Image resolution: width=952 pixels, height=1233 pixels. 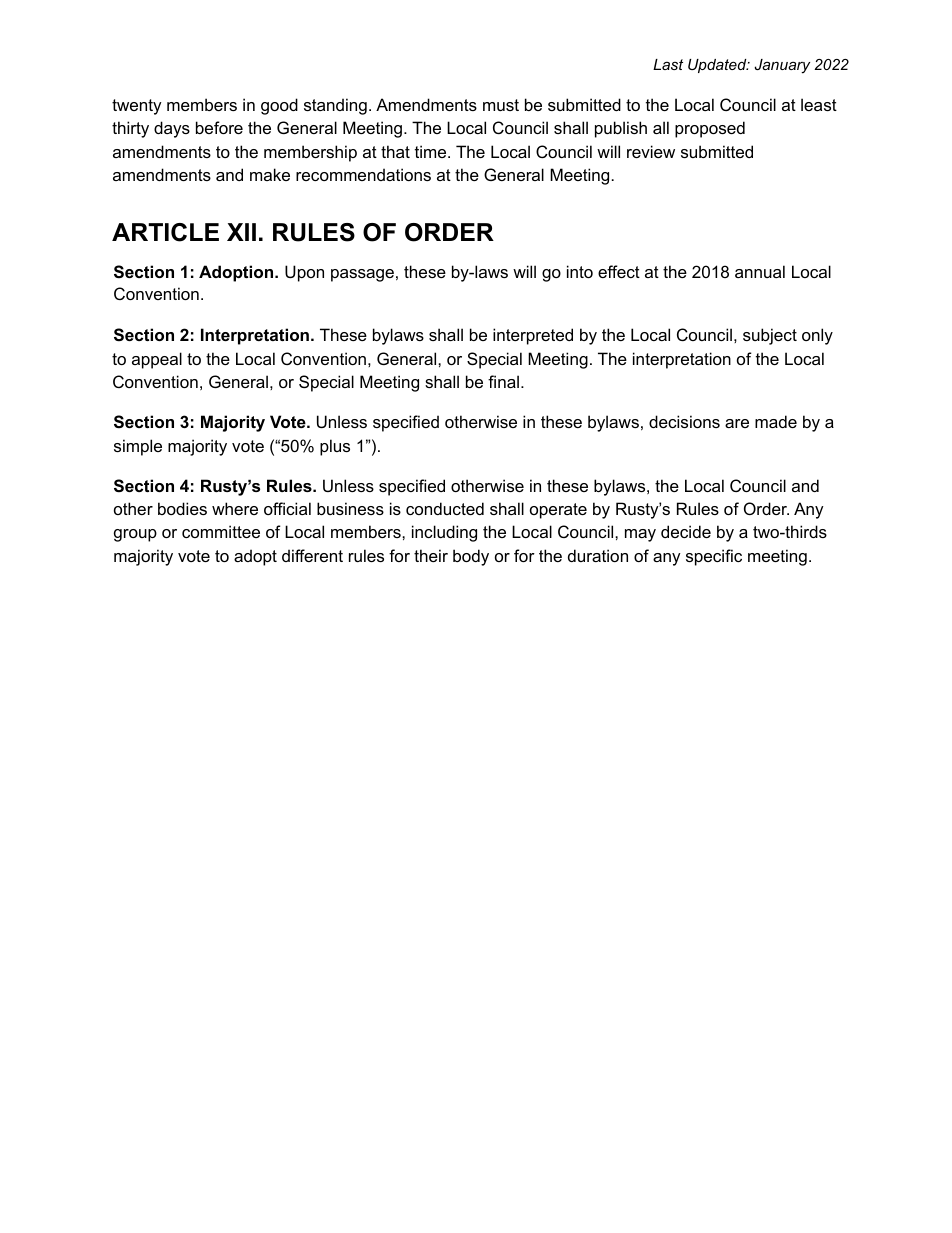 What do you see at coordinates (279, 106) in the page?
I see `good` at bounding box center [279, 106].
